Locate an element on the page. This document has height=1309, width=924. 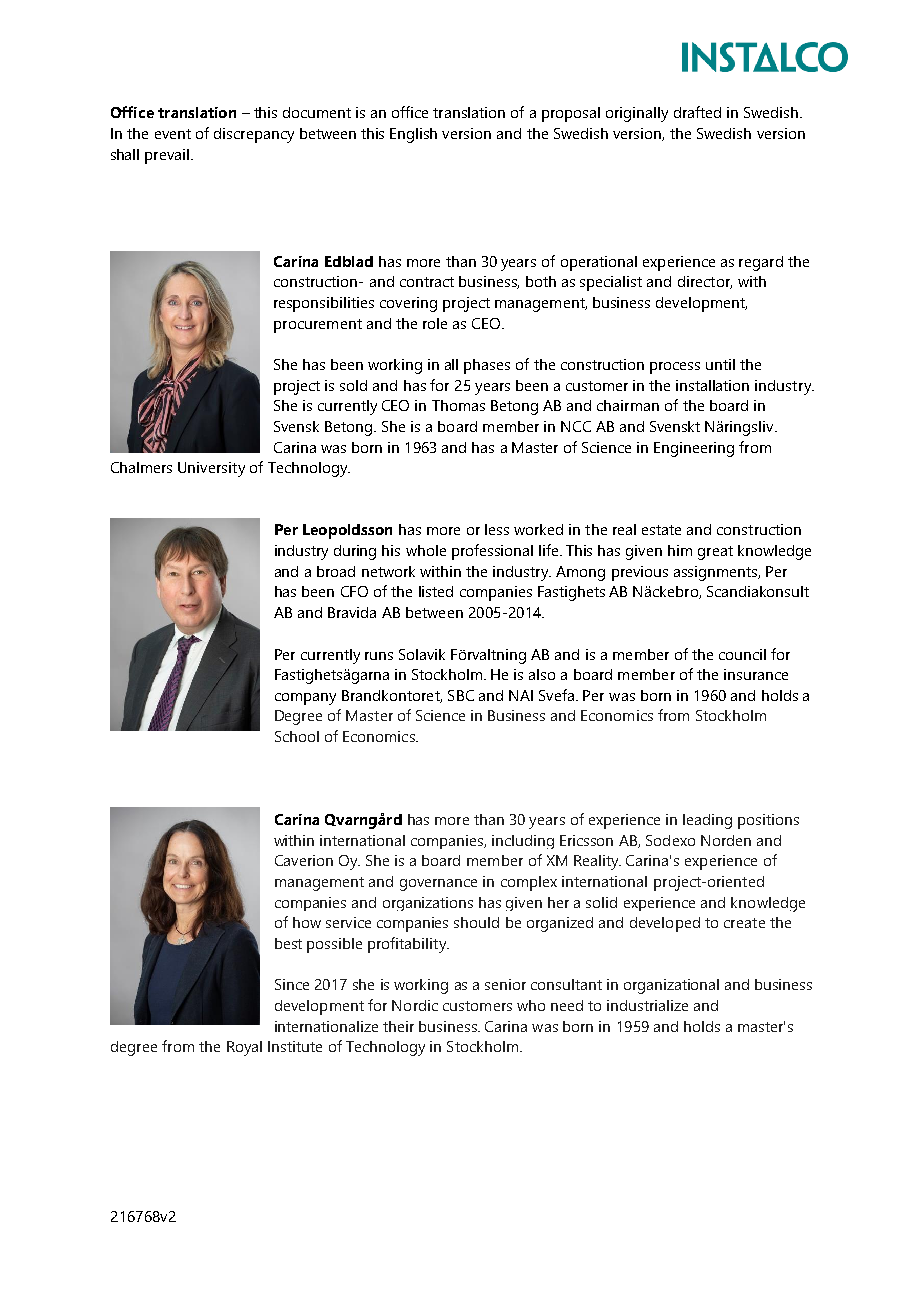
SBC is located at coordinates (461, 695).
